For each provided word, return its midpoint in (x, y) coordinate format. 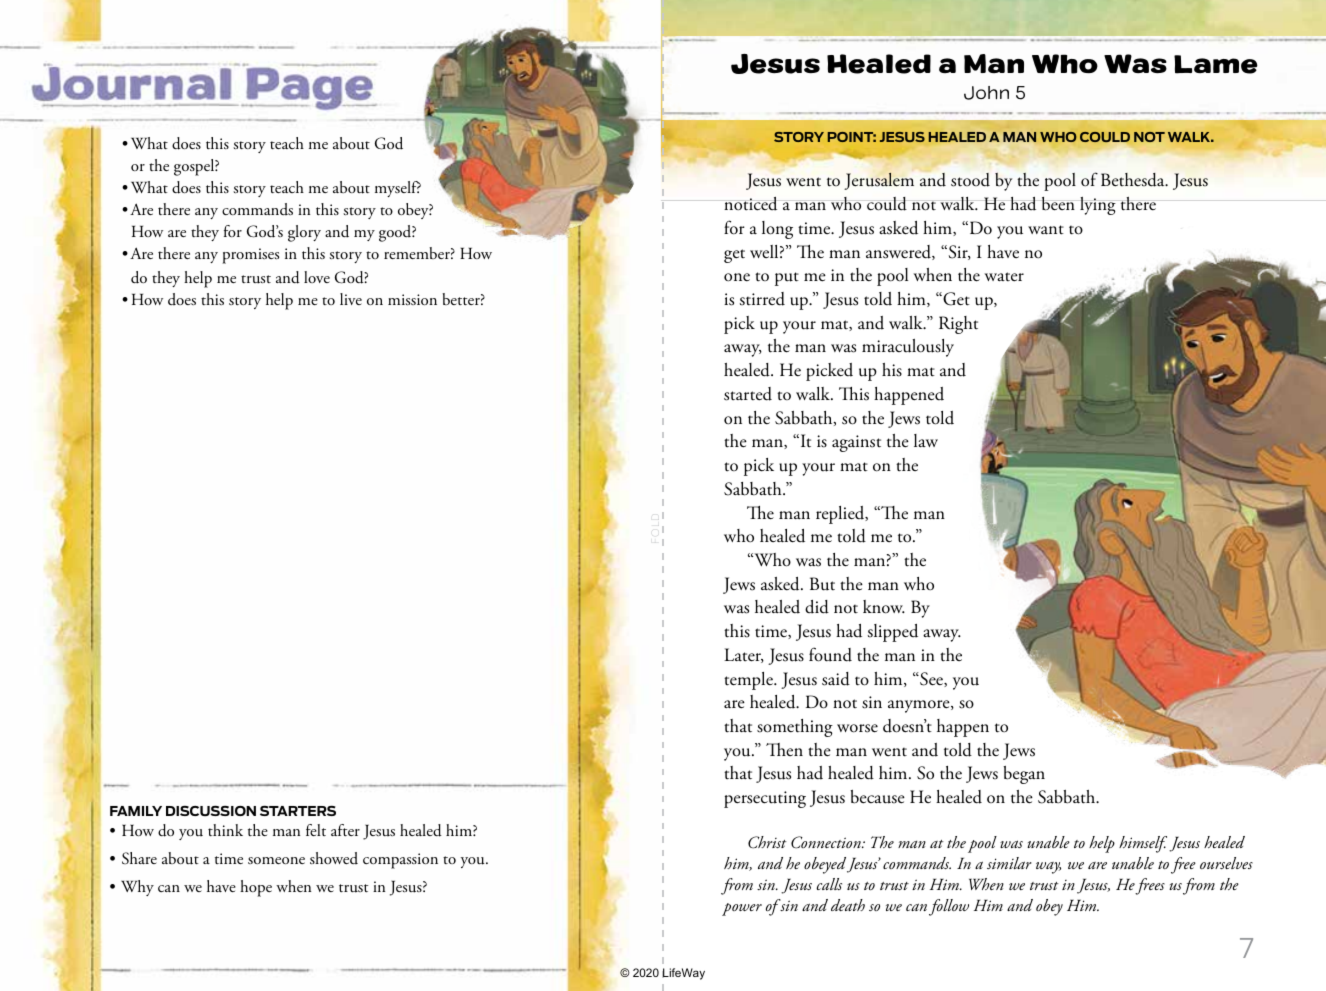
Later (744, 655)
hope (256, 888)
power (742, 909)
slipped (893, 633)
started (748, 394)
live (351, 299)
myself (398, 189)
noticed (750, 204)
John (986, 93)
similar (1009, 863)
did (817, 607)
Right (958, 325)
